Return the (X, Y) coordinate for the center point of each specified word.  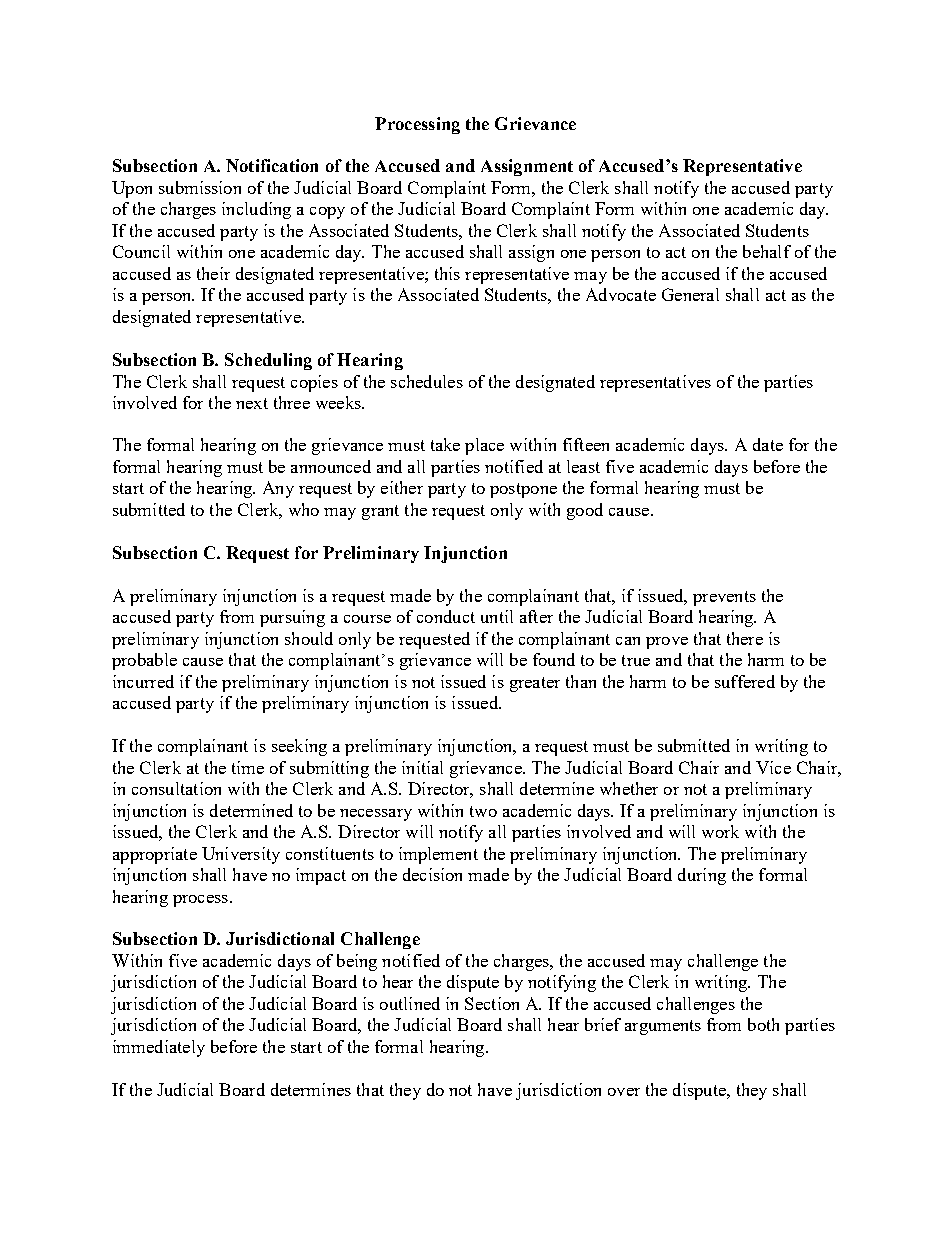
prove (667, 643)
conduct (446, 616)
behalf (767, 251)
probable (144, 661)
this (447, 273)
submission (200, 187)
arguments (663, 1027)
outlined (410, 1003)
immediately (159, 1048)
